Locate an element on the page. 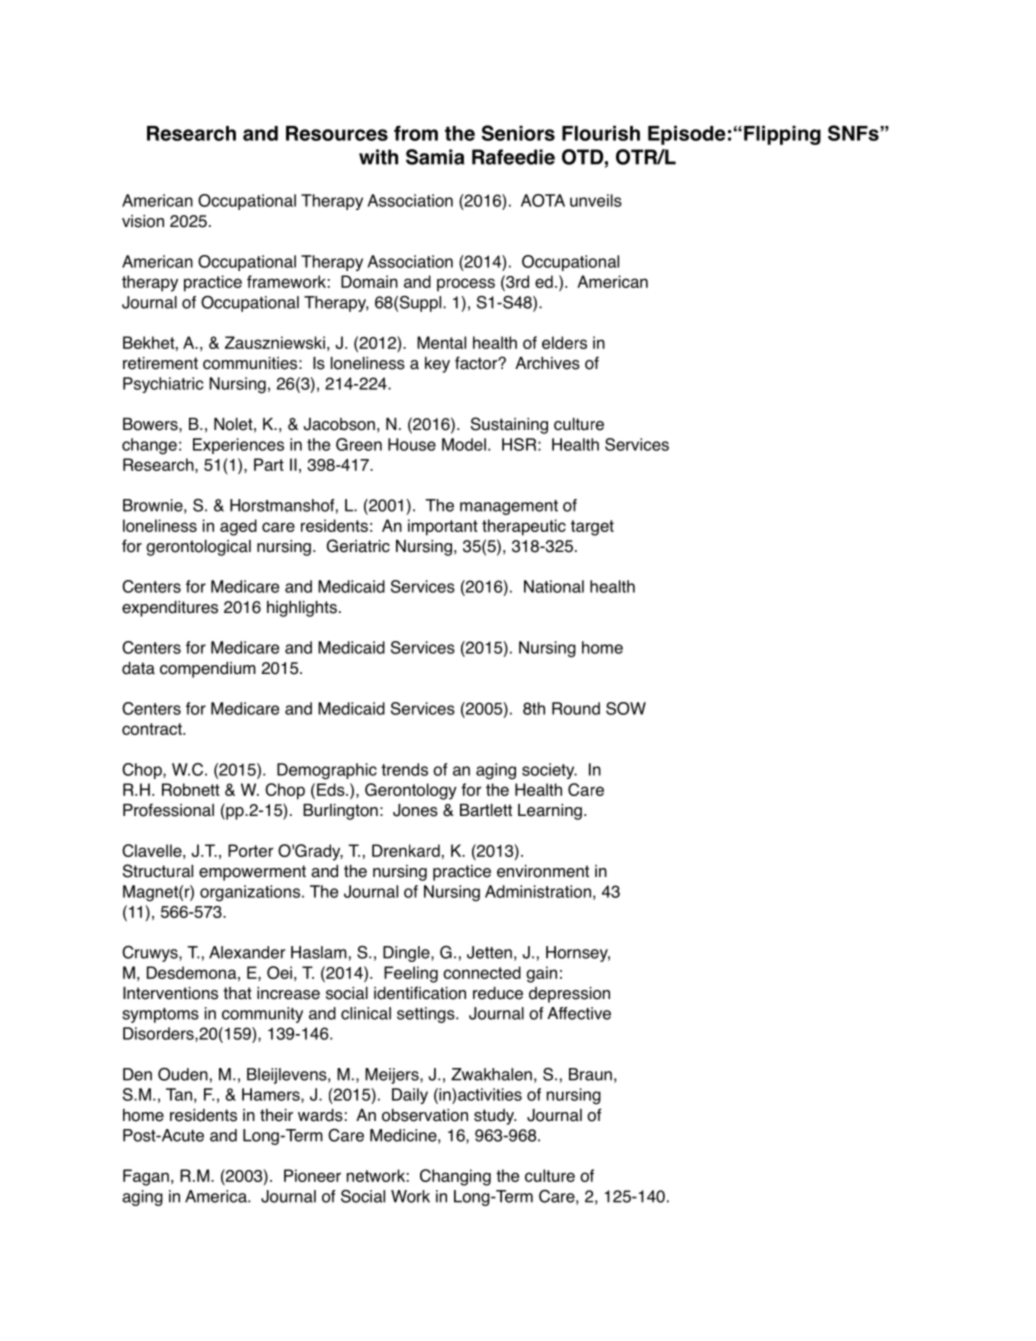 The width and height of the page is (1036, 1341). Round is located at coordinates (576, 708).
